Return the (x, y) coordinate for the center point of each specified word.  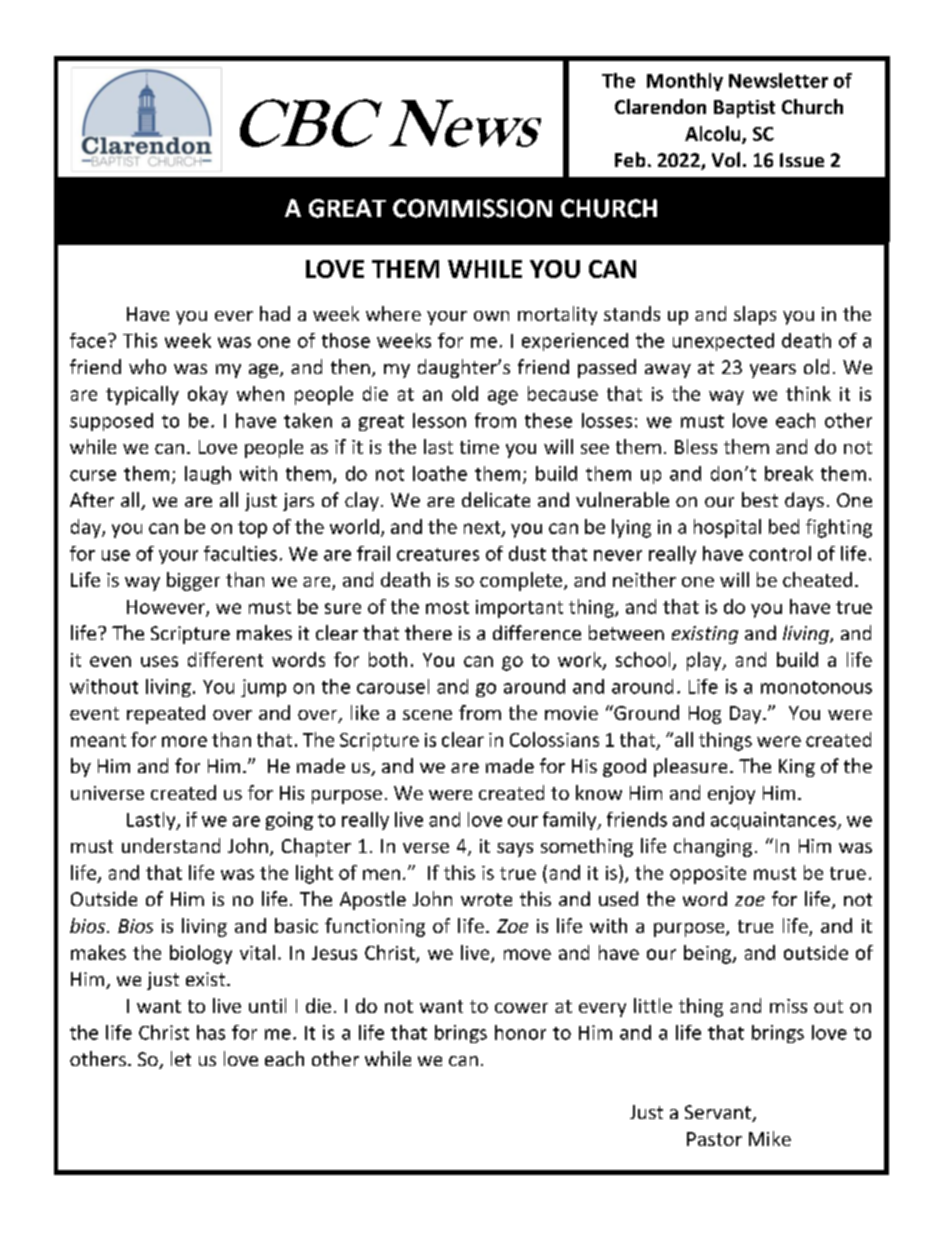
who (147, 366)
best (760, 499)
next (483, 528)
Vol (726, 159)
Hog (705, 715)
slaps (755, 315)
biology (201, 954)
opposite (708, 875)
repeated (166, 714)
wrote (486, 899)
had (275, 313)
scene (427, 715)
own (491, 316)
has (211, 1032)
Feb (630, 159)
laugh (208, 475)
